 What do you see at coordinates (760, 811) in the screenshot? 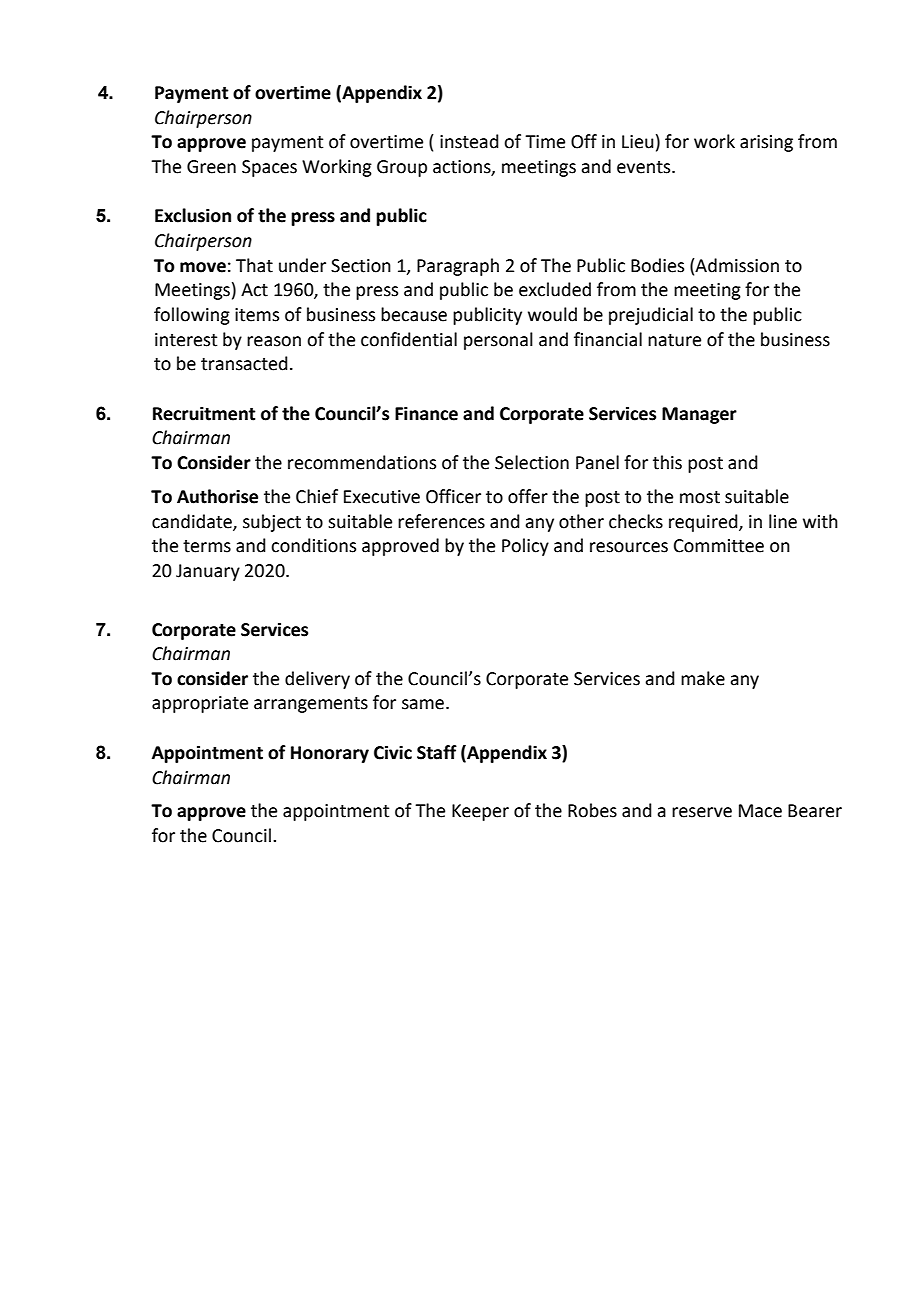
I see `Mace` at bounding box center [760, 811].
